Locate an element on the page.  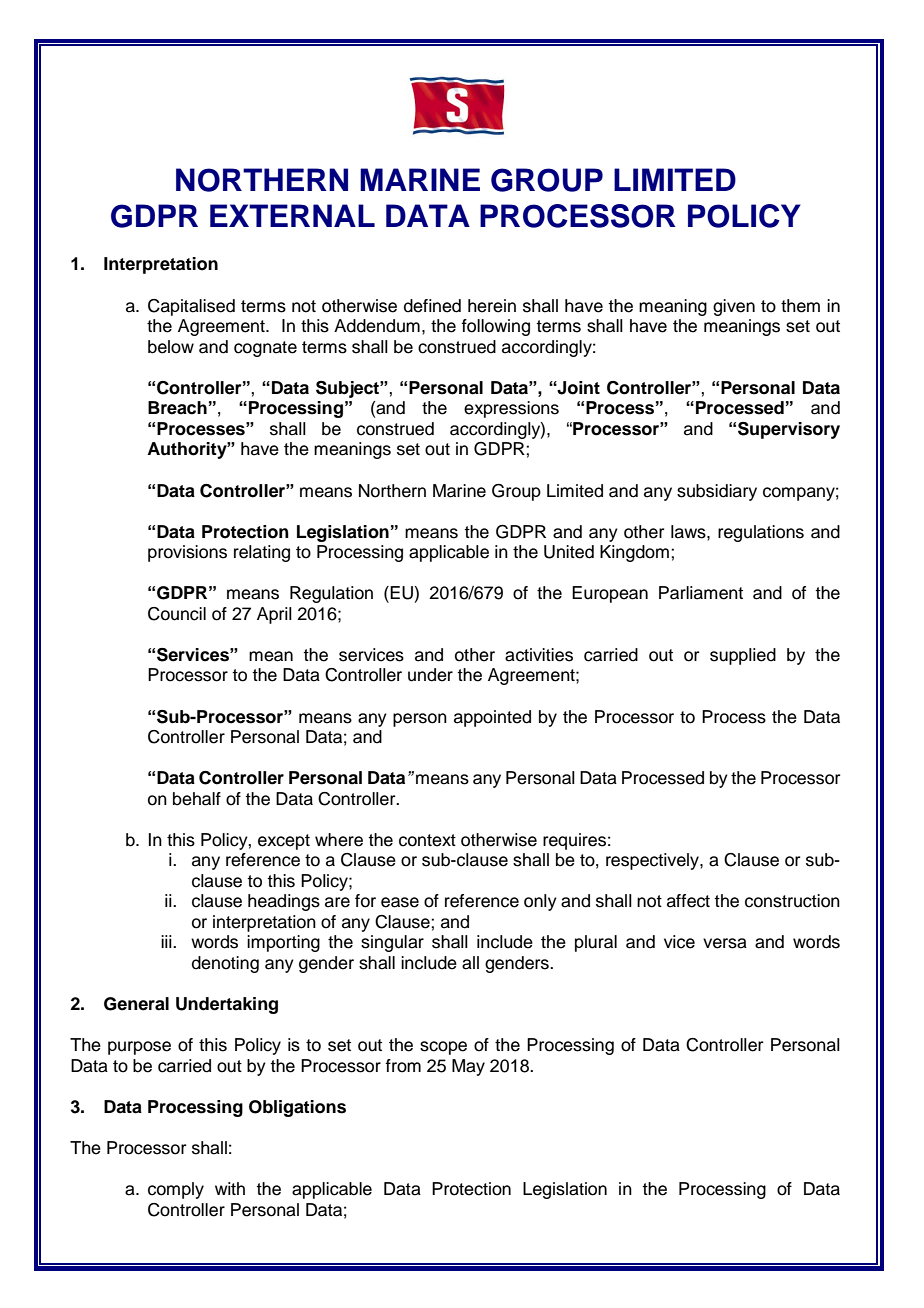
given is located at coordinates (734, 307).
